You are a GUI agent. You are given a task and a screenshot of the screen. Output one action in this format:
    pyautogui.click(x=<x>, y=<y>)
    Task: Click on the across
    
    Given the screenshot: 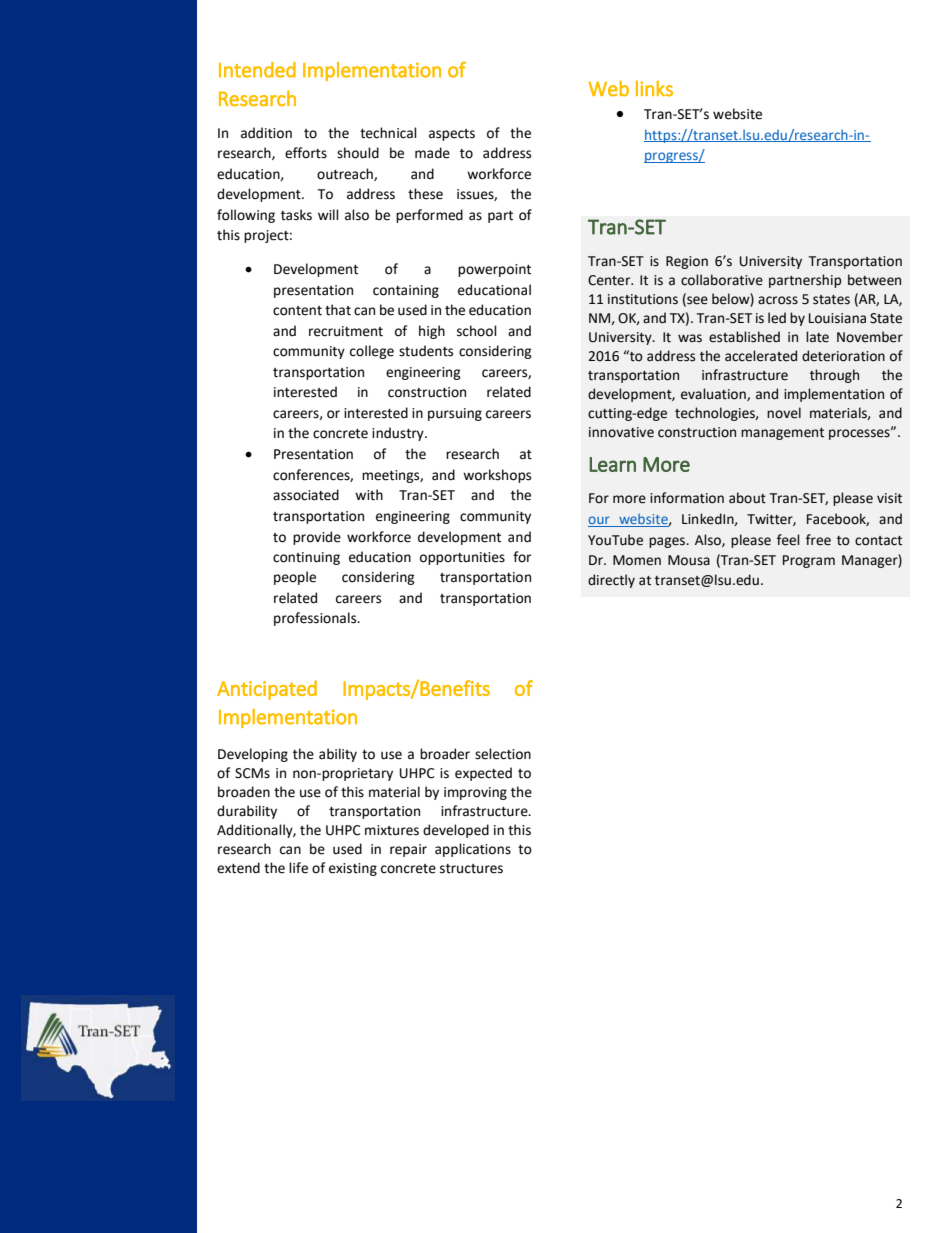 What is the action you would take?
    pyautogui.click(x=778, y=300)
